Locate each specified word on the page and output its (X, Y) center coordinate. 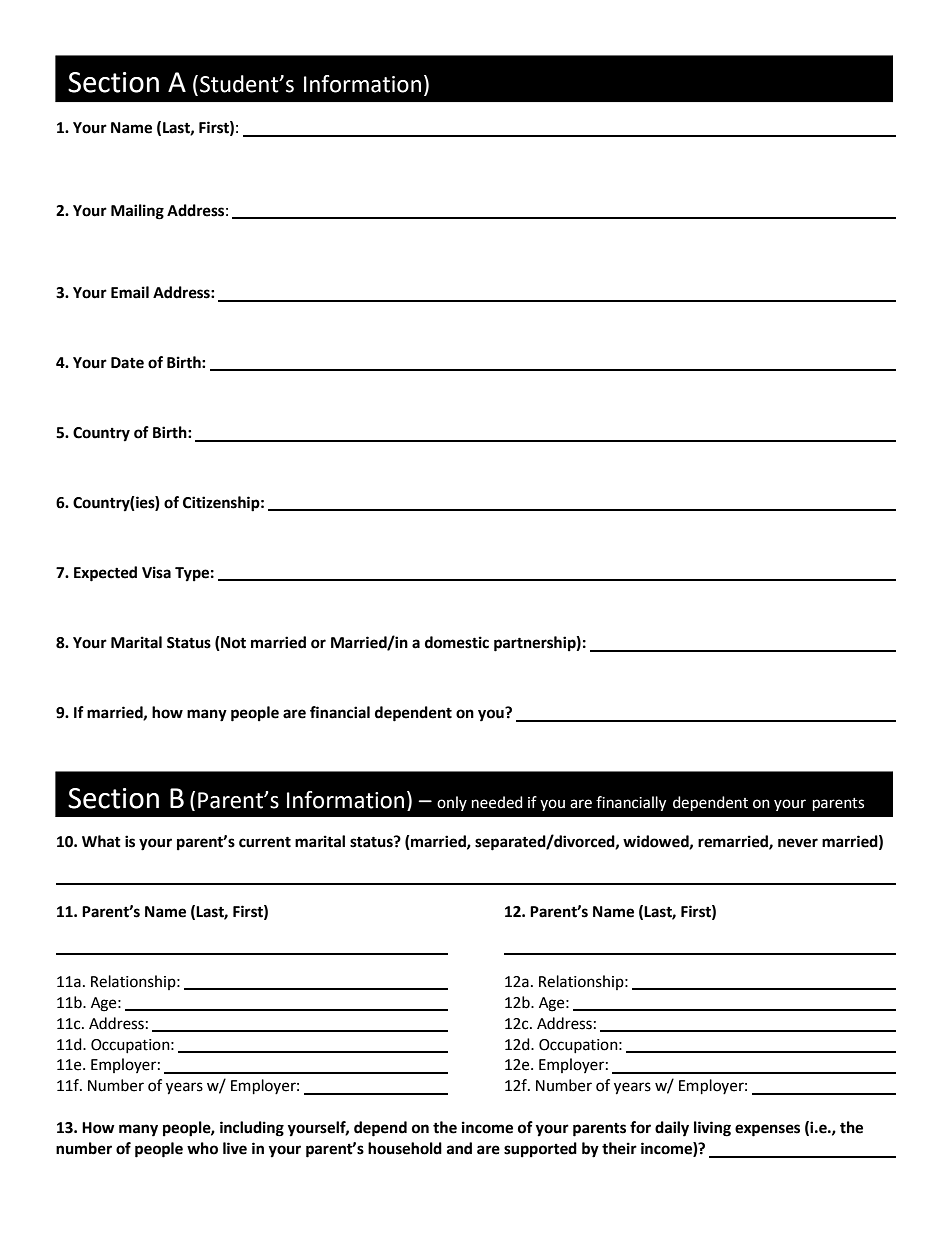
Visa (156, 572)
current (265, 842)
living (712, 1129)
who (202, 1148)
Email (130, 292)
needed (497, 802)
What (101, 841)
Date (127, 363)
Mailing (137, 212)
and (459, 1148)
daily (672, 1129)
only (452, 803)
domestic (457, 642)
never (798, 843)
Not (232, 643)
